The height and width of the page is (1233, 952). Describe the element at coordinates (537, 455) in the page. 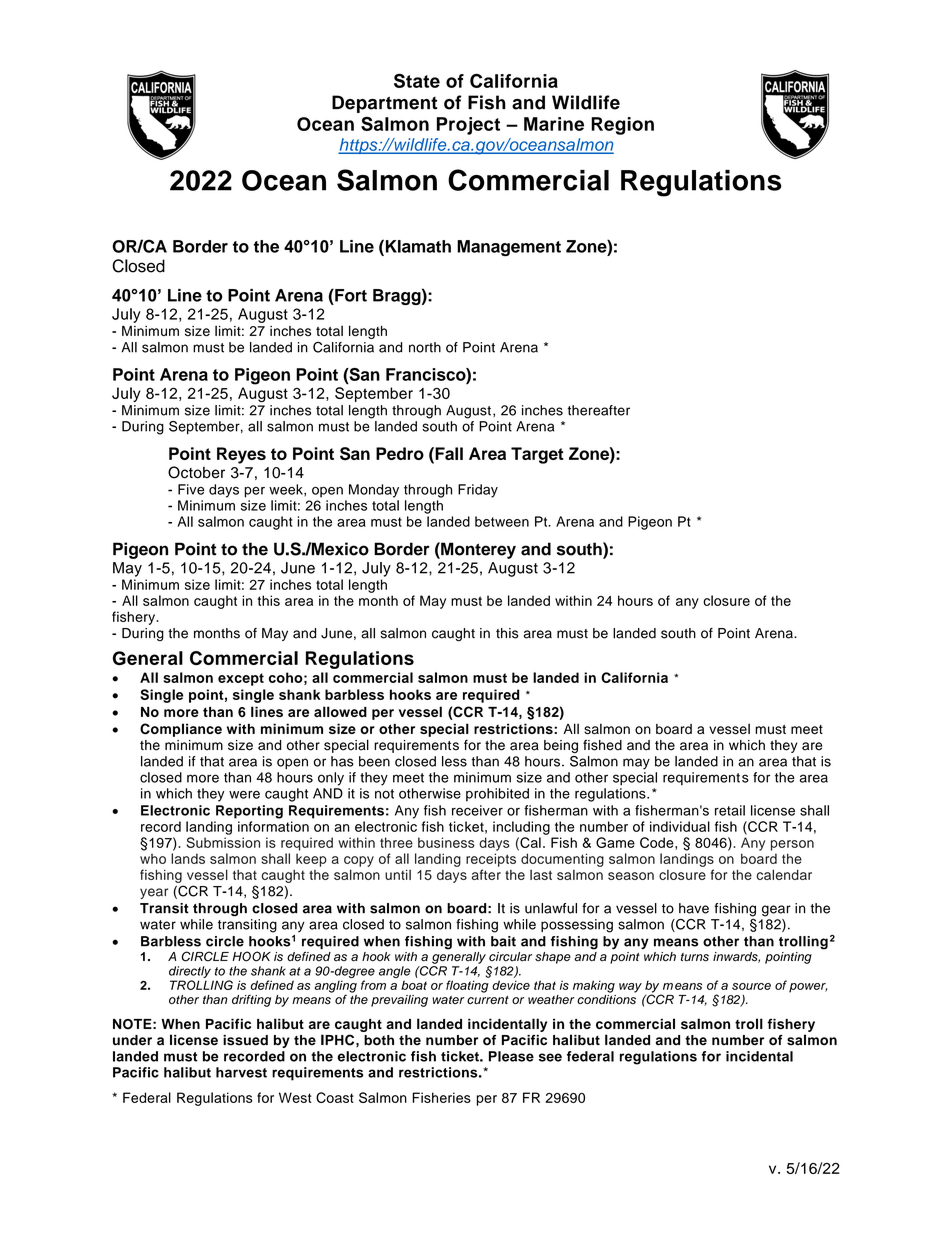

I see `Target` at that location.
